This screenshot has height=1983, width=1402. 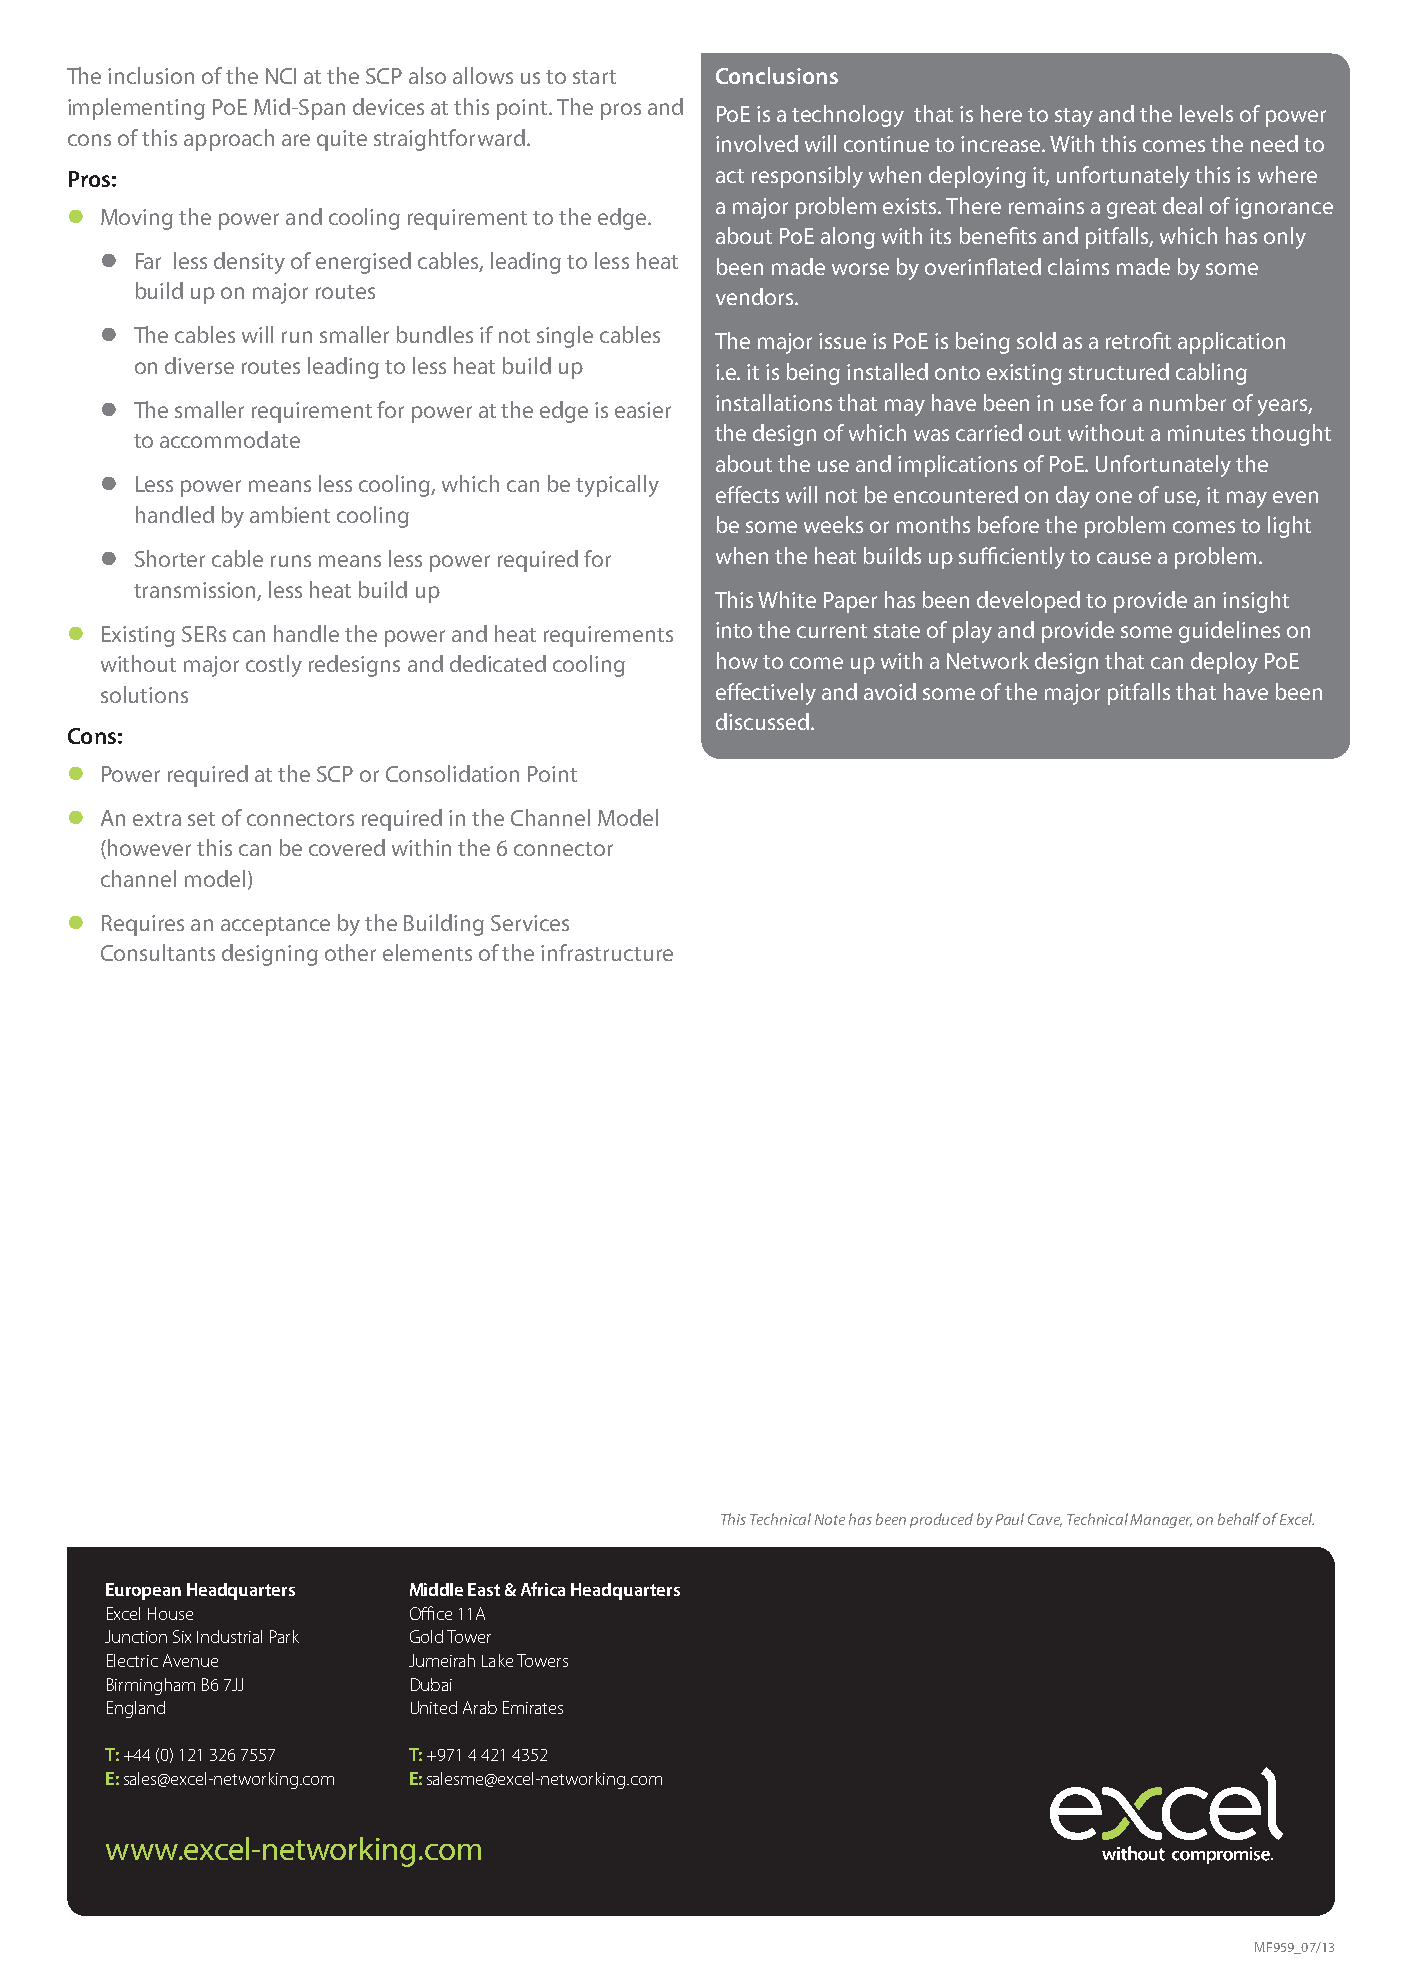 I want to click on are, so click(x=296, y=140).
